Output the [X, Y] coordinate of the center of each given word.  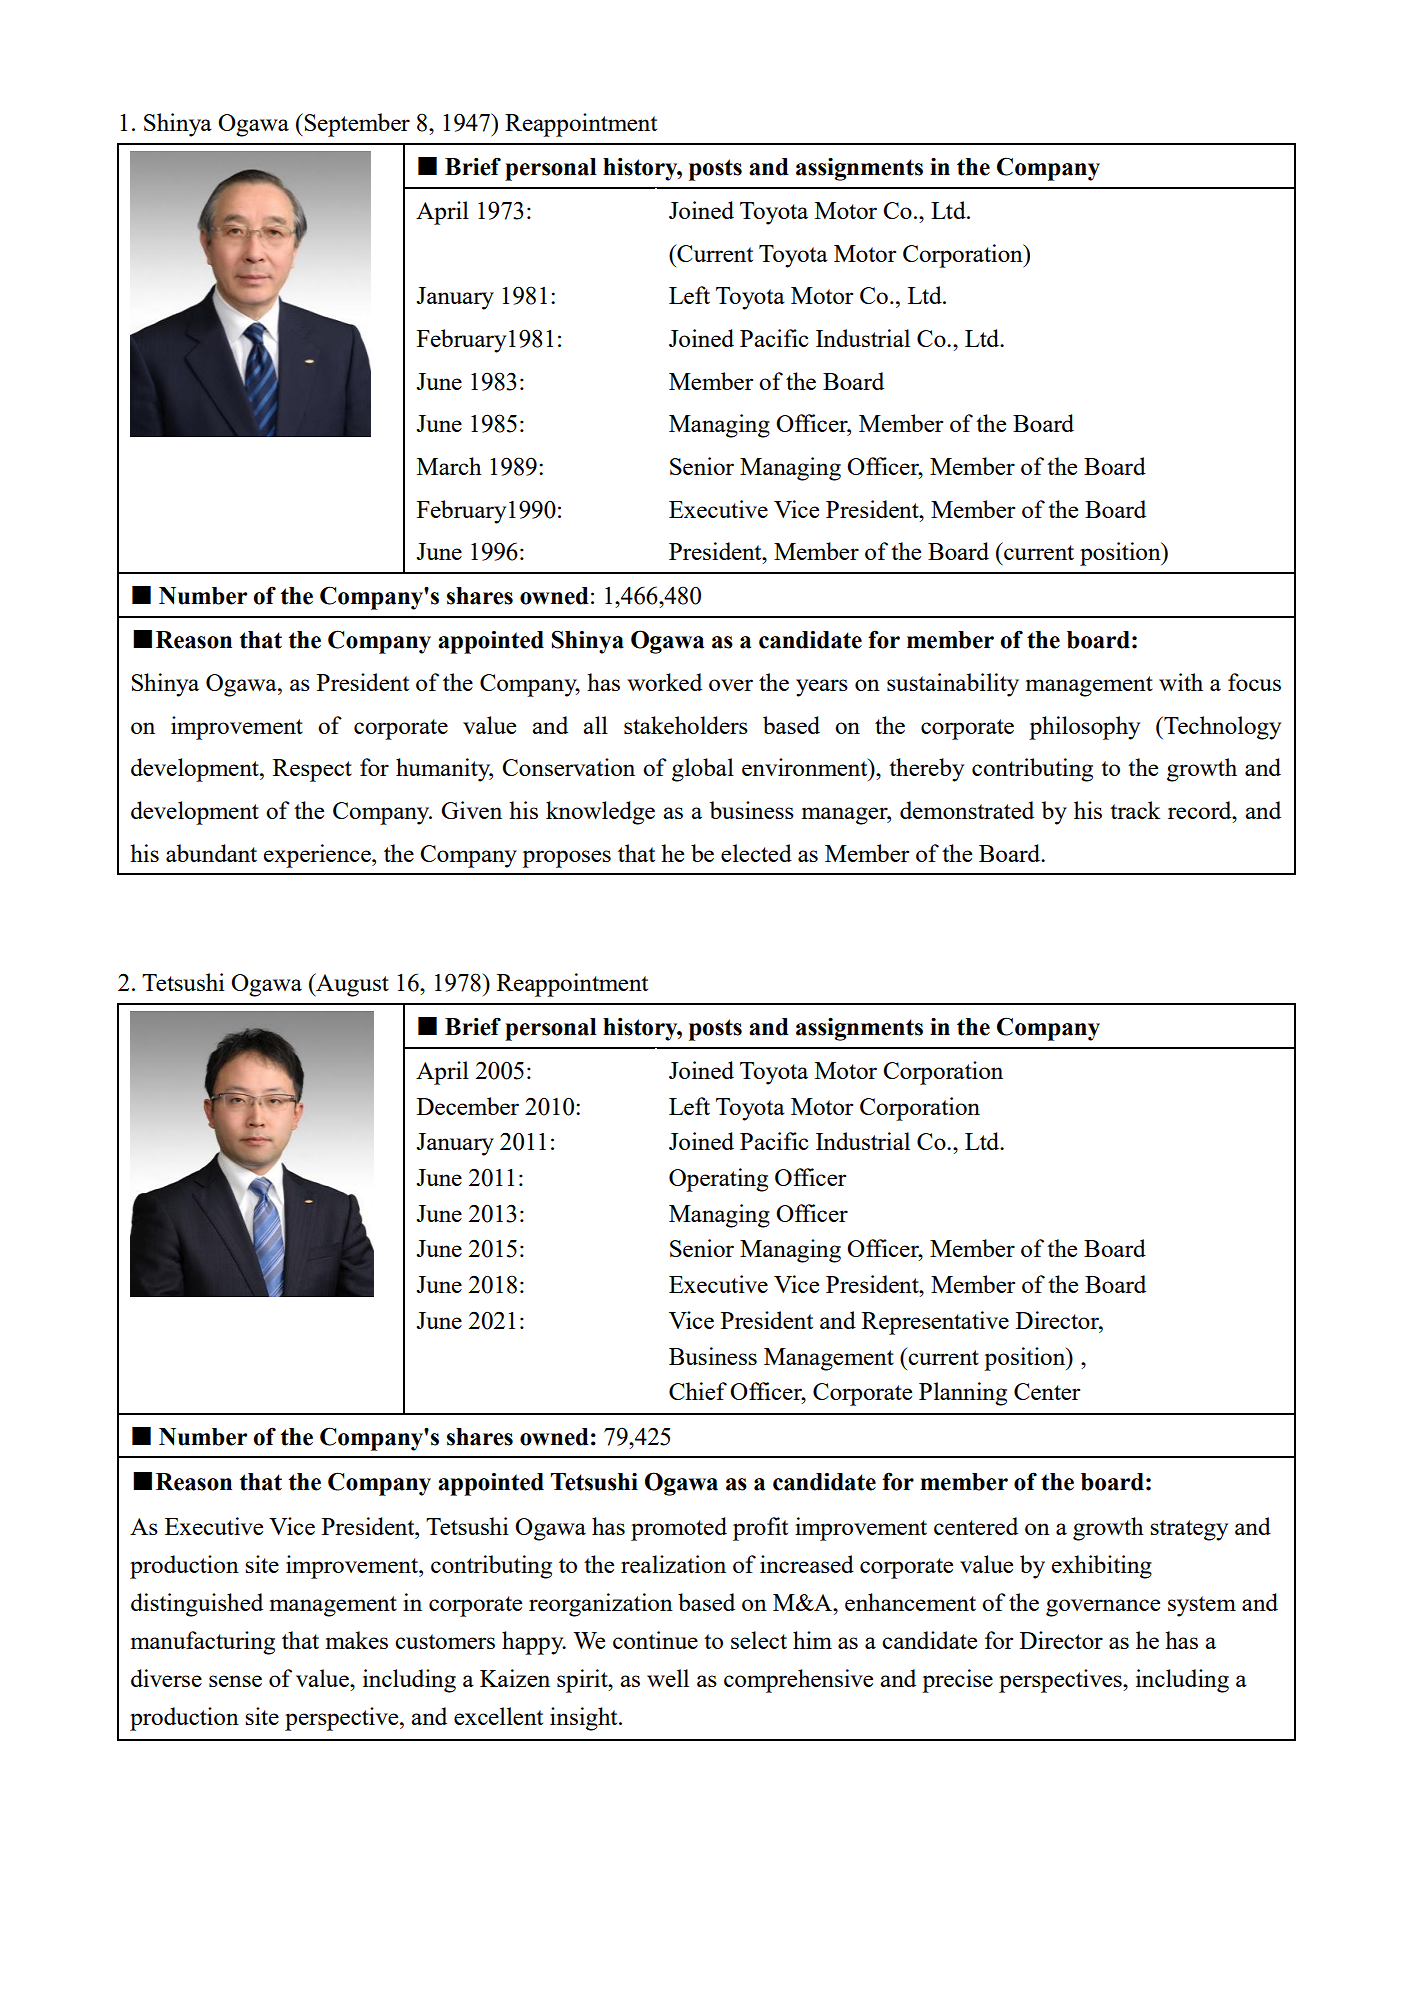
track [1135, 810]
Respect [312, 770]
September [356, 125]
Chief [698, 1391]
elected [756, 853]
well [668, 1678]
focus [1254, 682]
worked [664, 682]
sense [235, 1681]
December [468, 1106]
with [1181, 682]
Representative [935, 1323]
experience [318, 856]
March [449, 466]
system [1202, 1606]
